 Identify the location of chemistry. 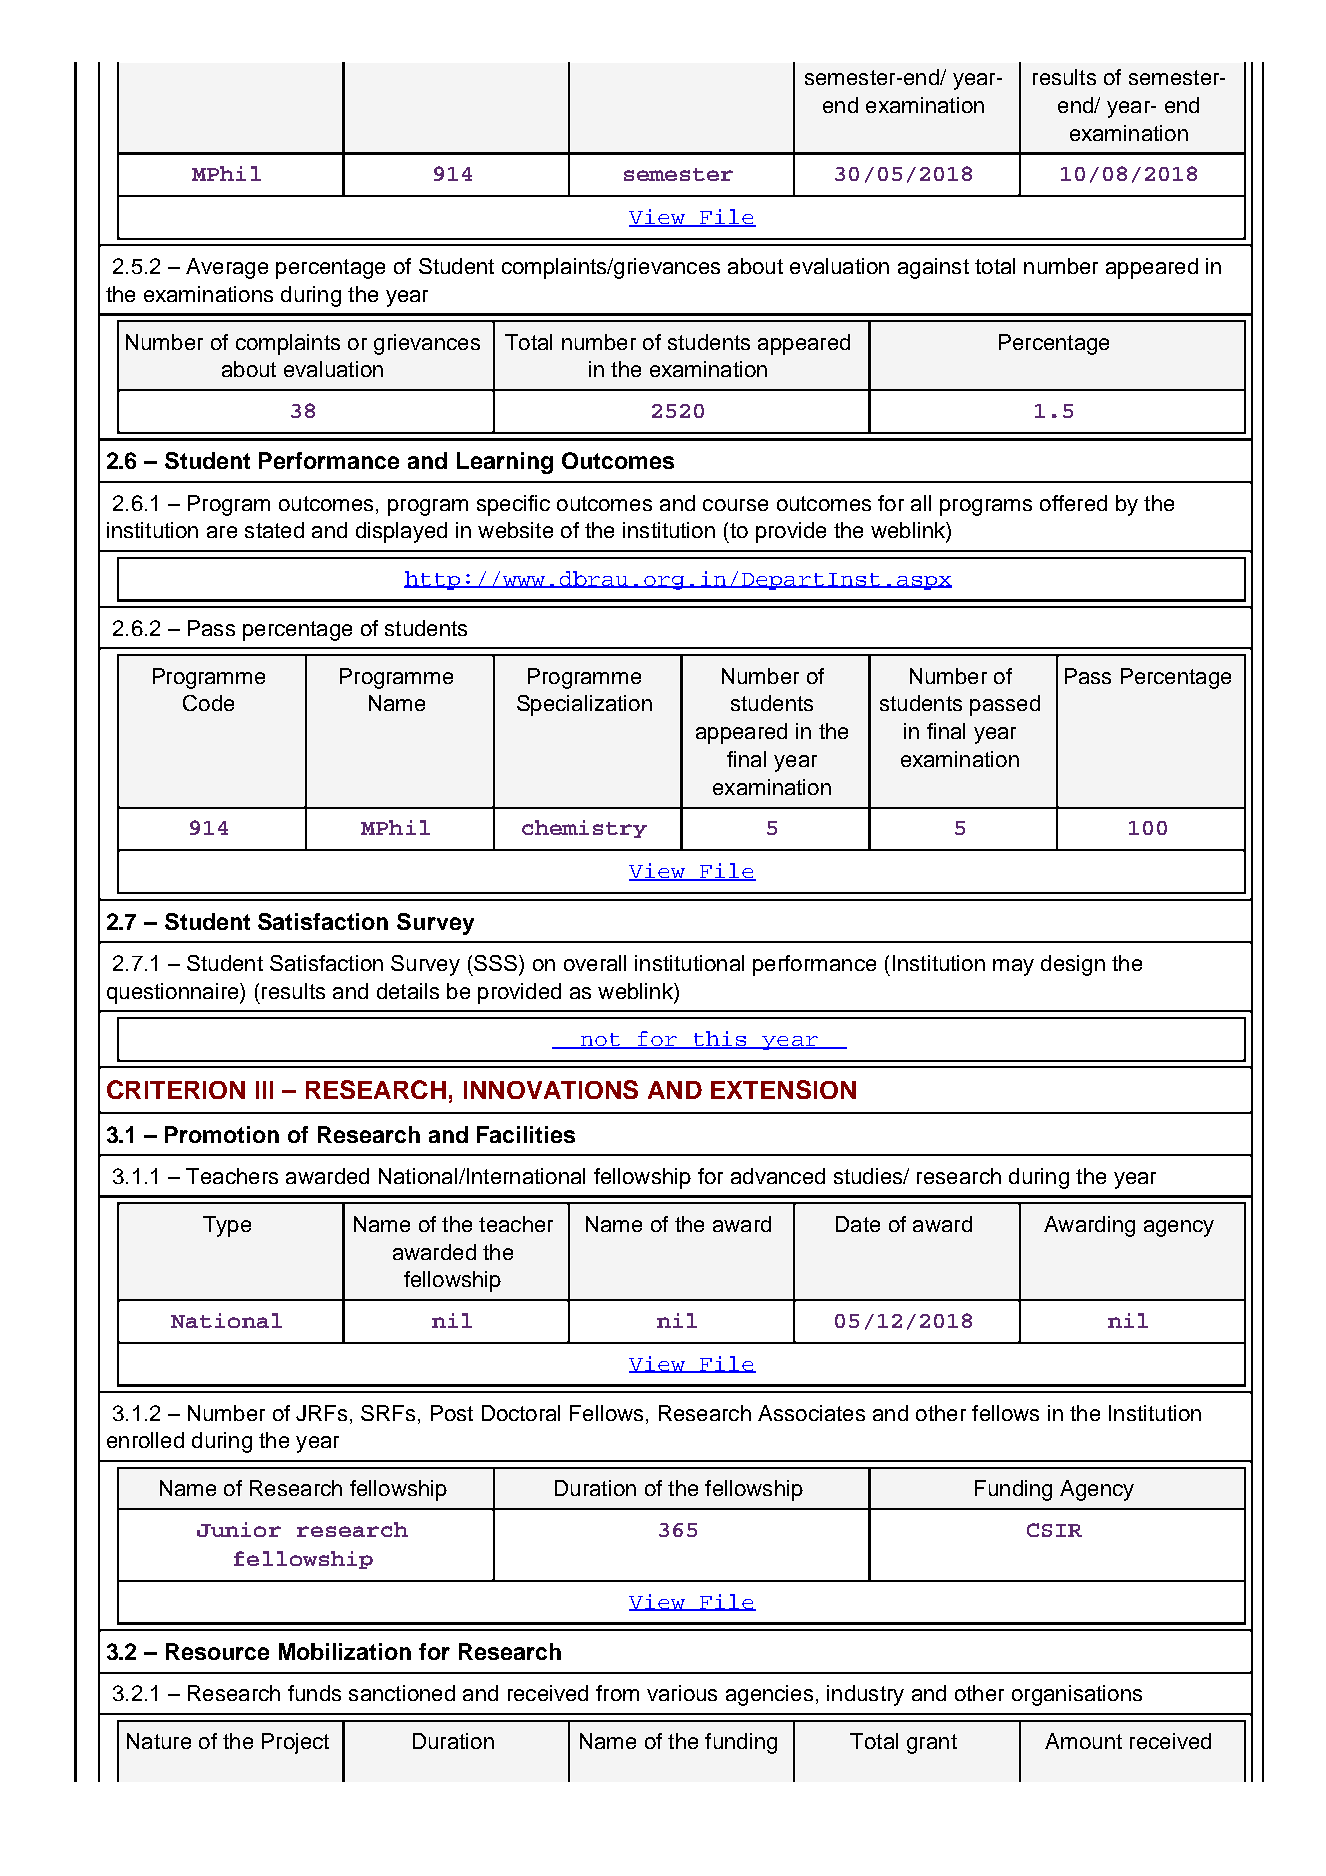
(584, 829).
